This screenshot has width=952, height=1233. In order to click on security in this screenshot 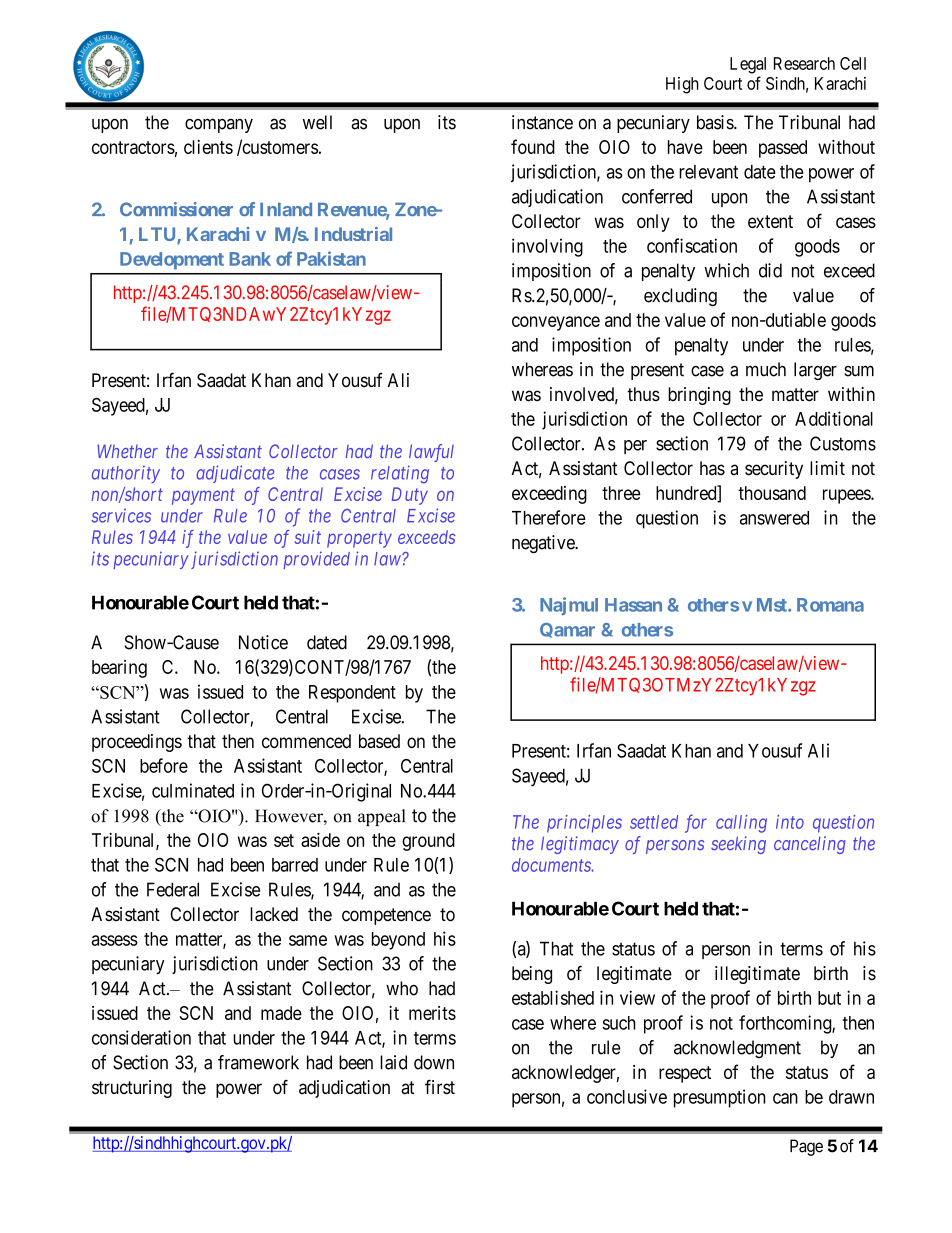, I will do `click(774, 470)`.
